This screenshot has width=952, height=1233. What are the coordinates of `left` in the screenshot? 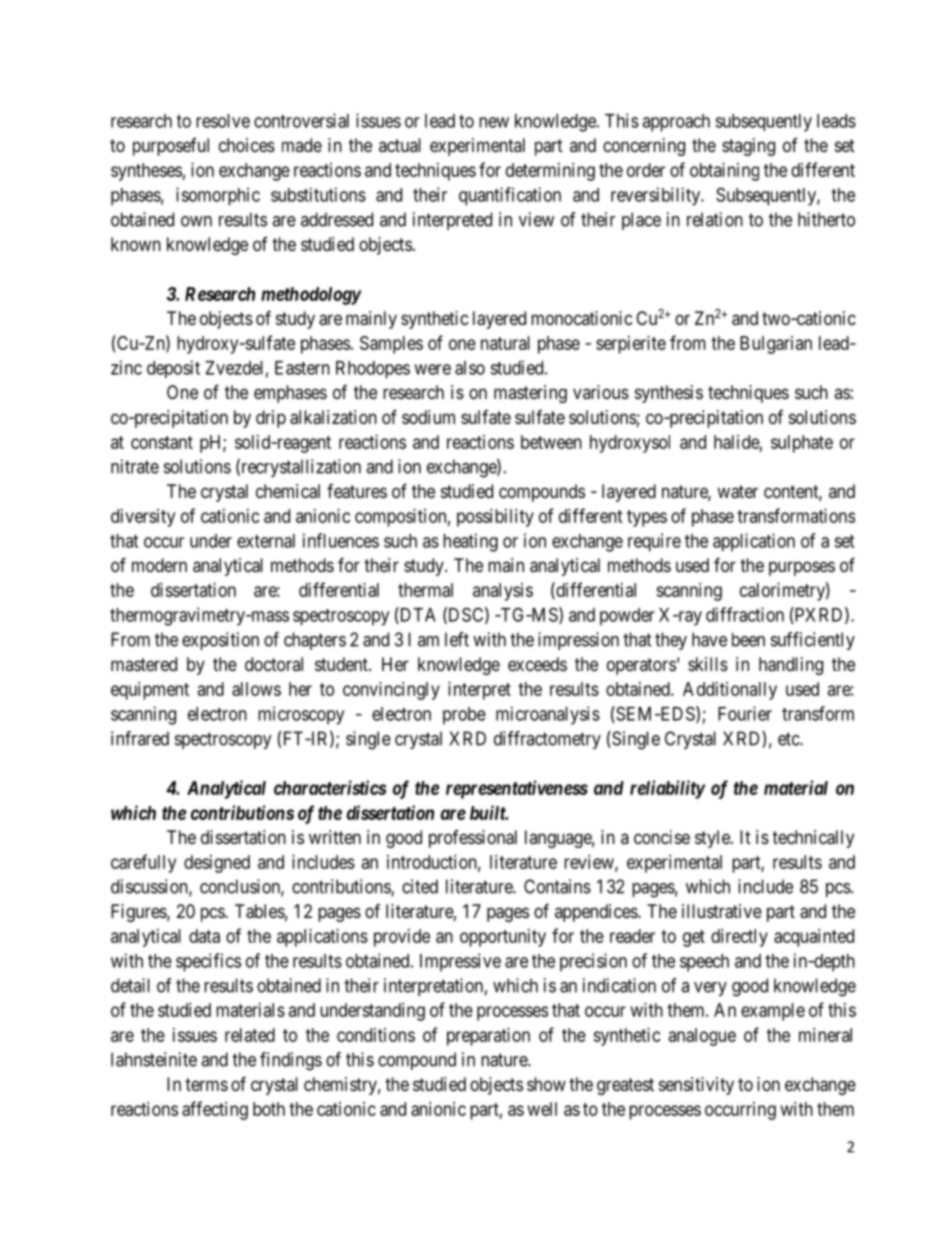 It's located at (457, 639).
